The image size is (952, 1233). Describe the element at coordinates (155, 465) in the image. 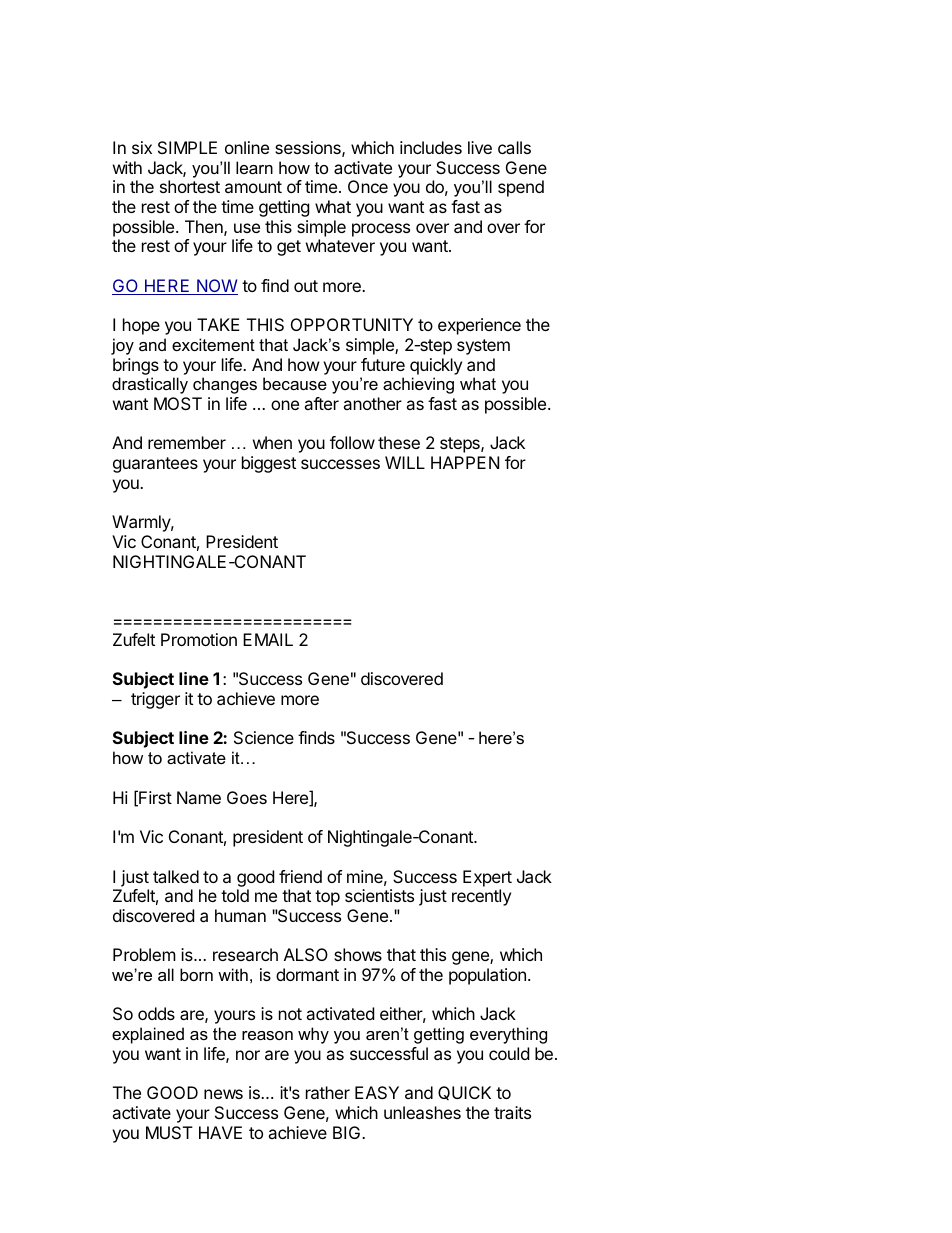

I see `guarantees` at that location.
